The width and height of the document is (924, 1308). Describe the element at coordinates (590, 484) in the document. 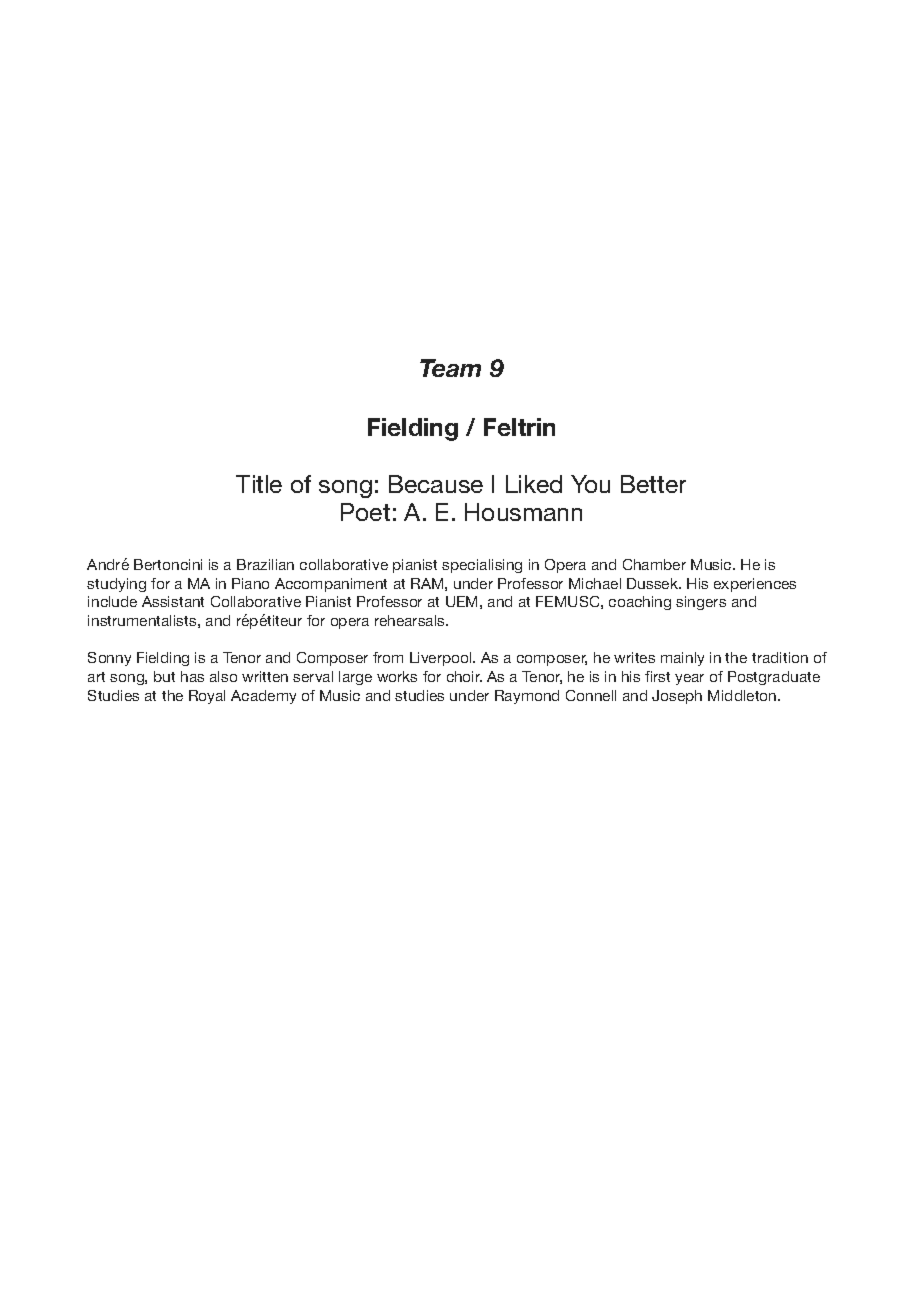

I see `You` at that location.
